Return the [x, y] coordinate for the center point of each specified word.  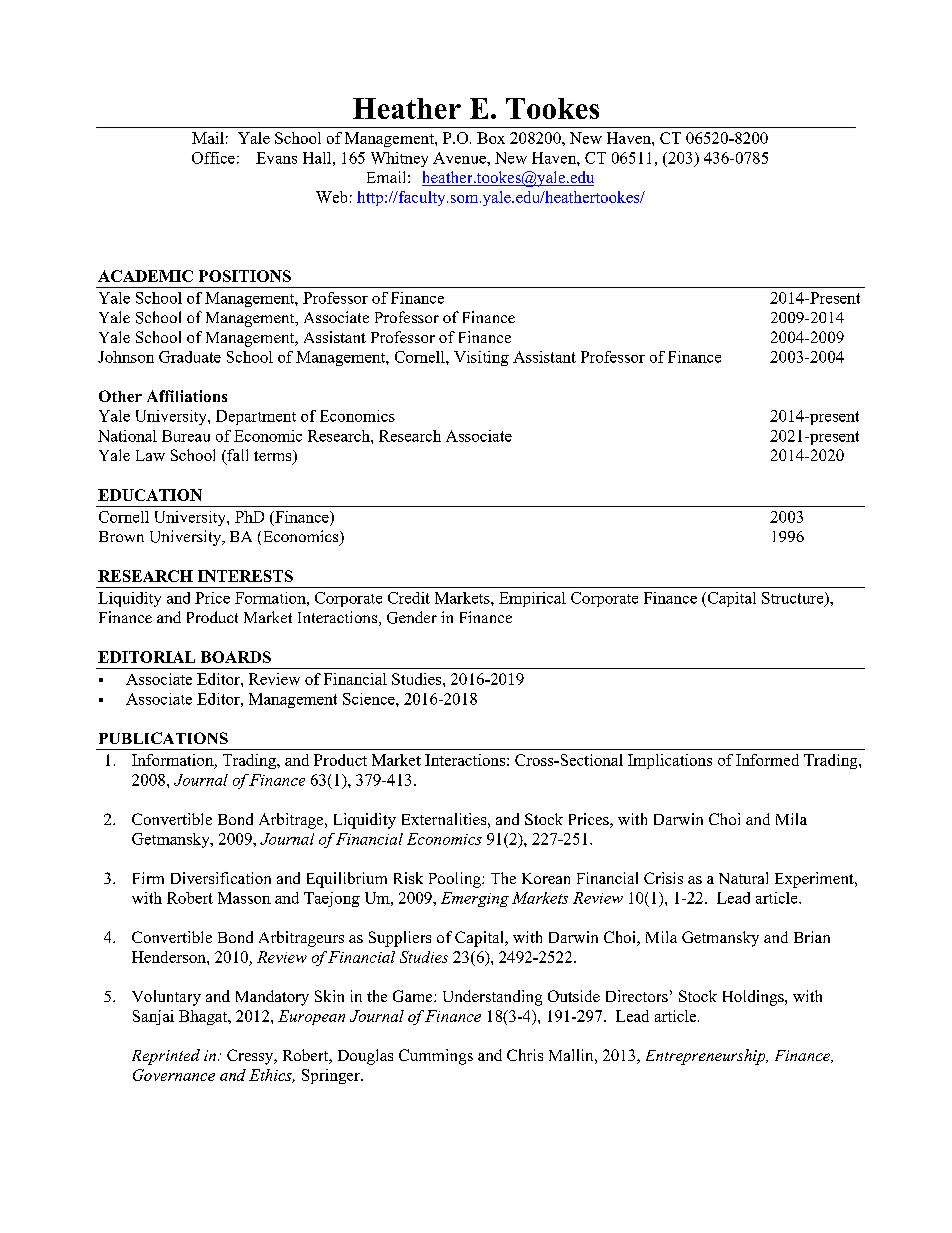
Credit [409, 598]
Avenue [460, 158]
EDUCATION [150, 495]
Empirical [532, 599]
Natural [743, 878]
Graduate [190, 357]
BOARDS [236, 657]
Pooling [456, 880]
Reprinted [166, 1057]
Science [370, 699]
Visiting [481, 358]
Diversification [221, 878]
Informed [767, 760]
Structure [794, 599]
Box [491, 138]
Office [213, 158]
